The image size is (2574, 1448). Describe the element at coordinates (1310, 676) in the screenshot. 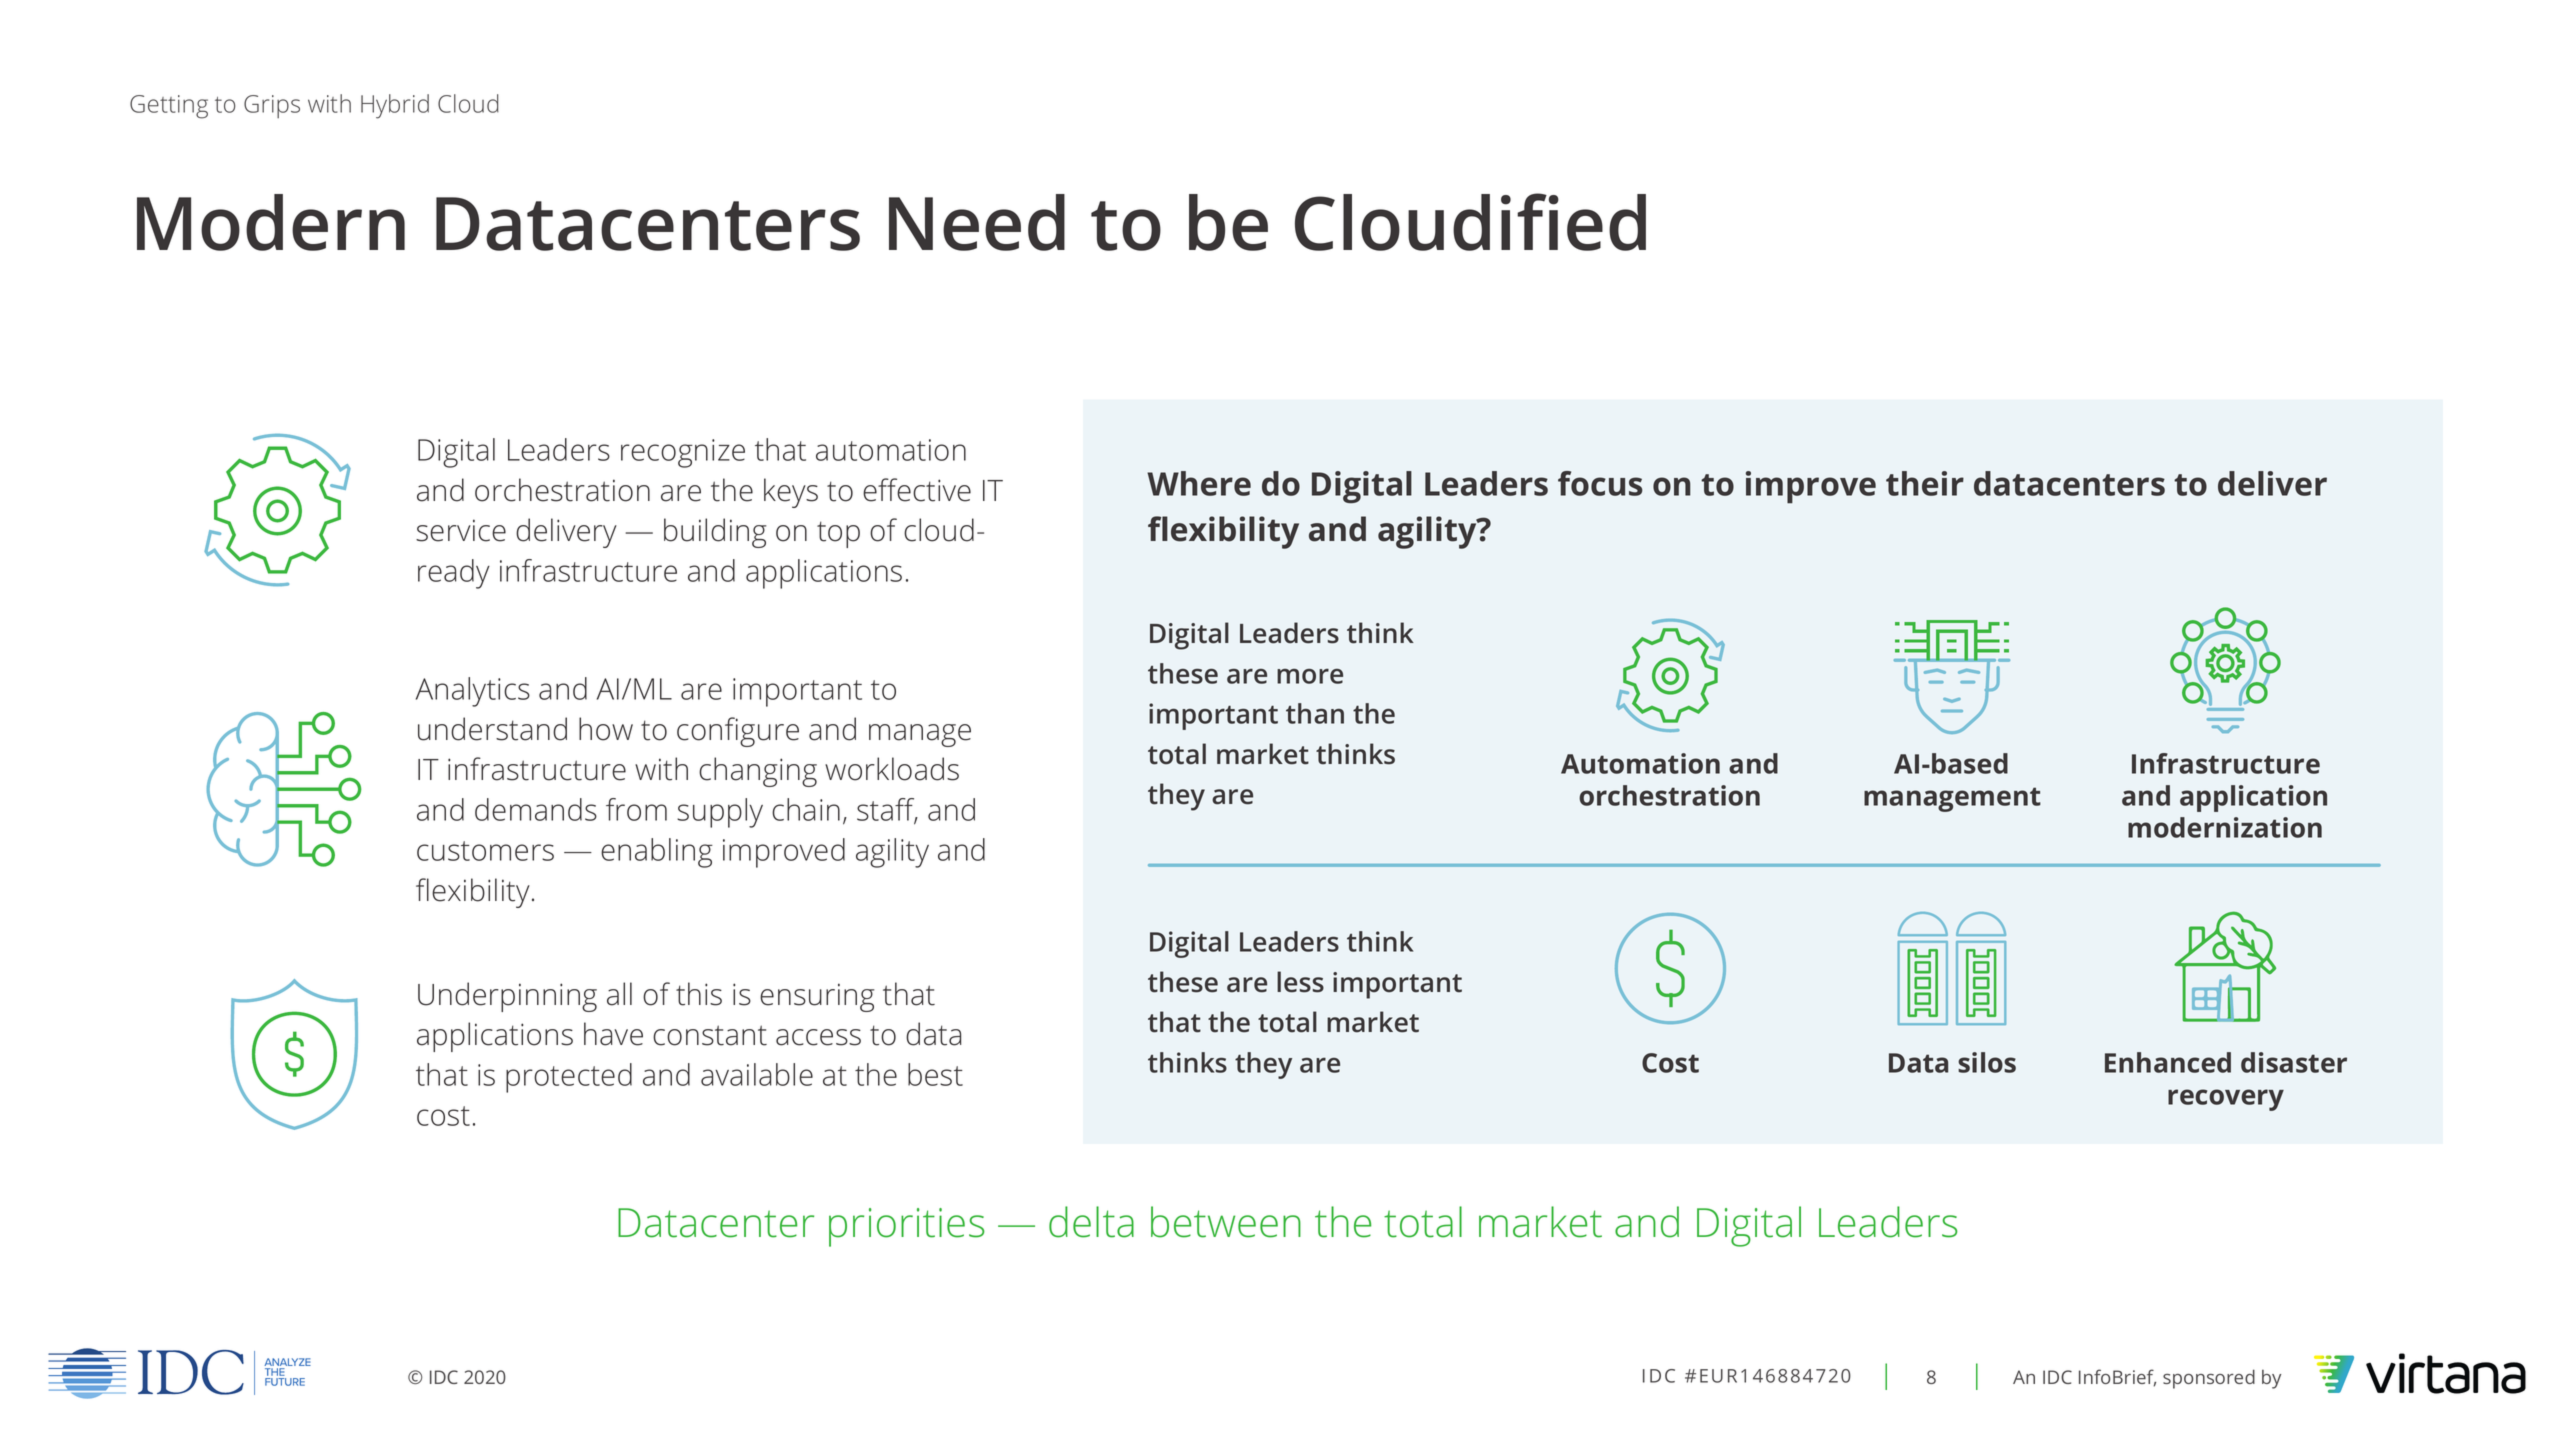

I see `more` at that location.
